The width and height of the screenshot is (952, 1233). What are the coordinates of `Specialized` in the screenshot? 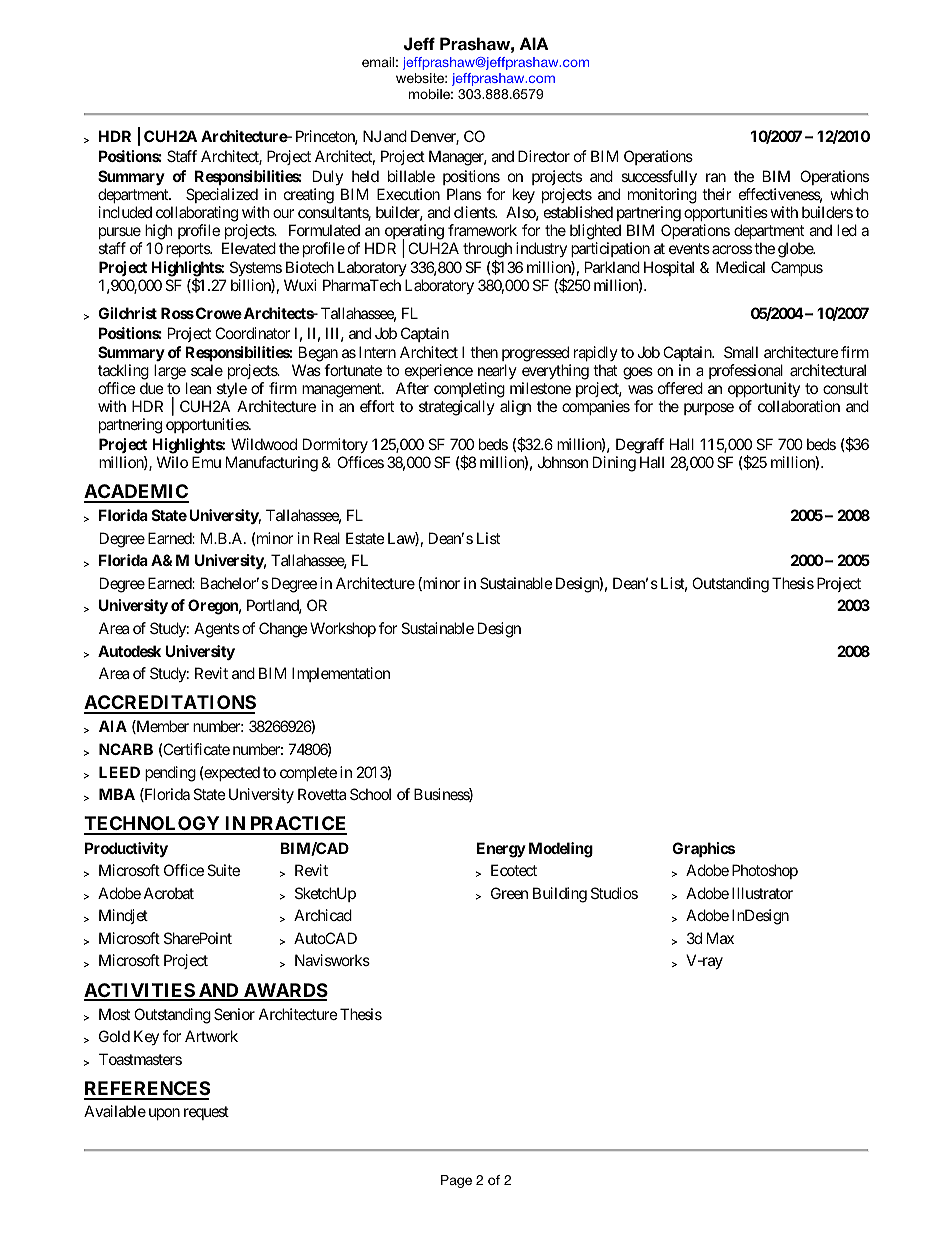 It's located at (222, 195).
